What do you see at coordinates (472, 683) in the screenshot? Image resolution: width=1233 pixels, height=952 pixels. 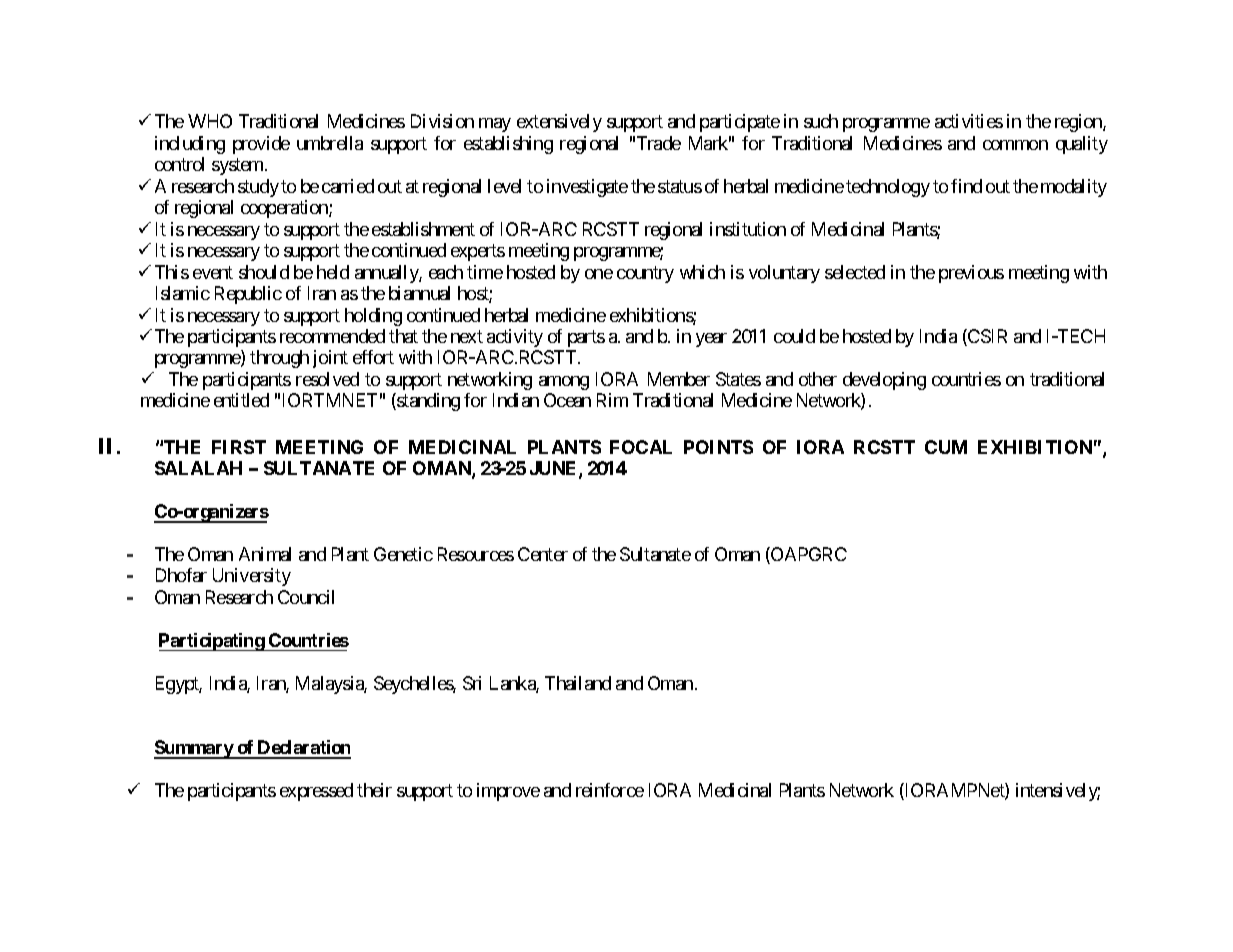 I see `Sri` at bounding box center [472, 683].
